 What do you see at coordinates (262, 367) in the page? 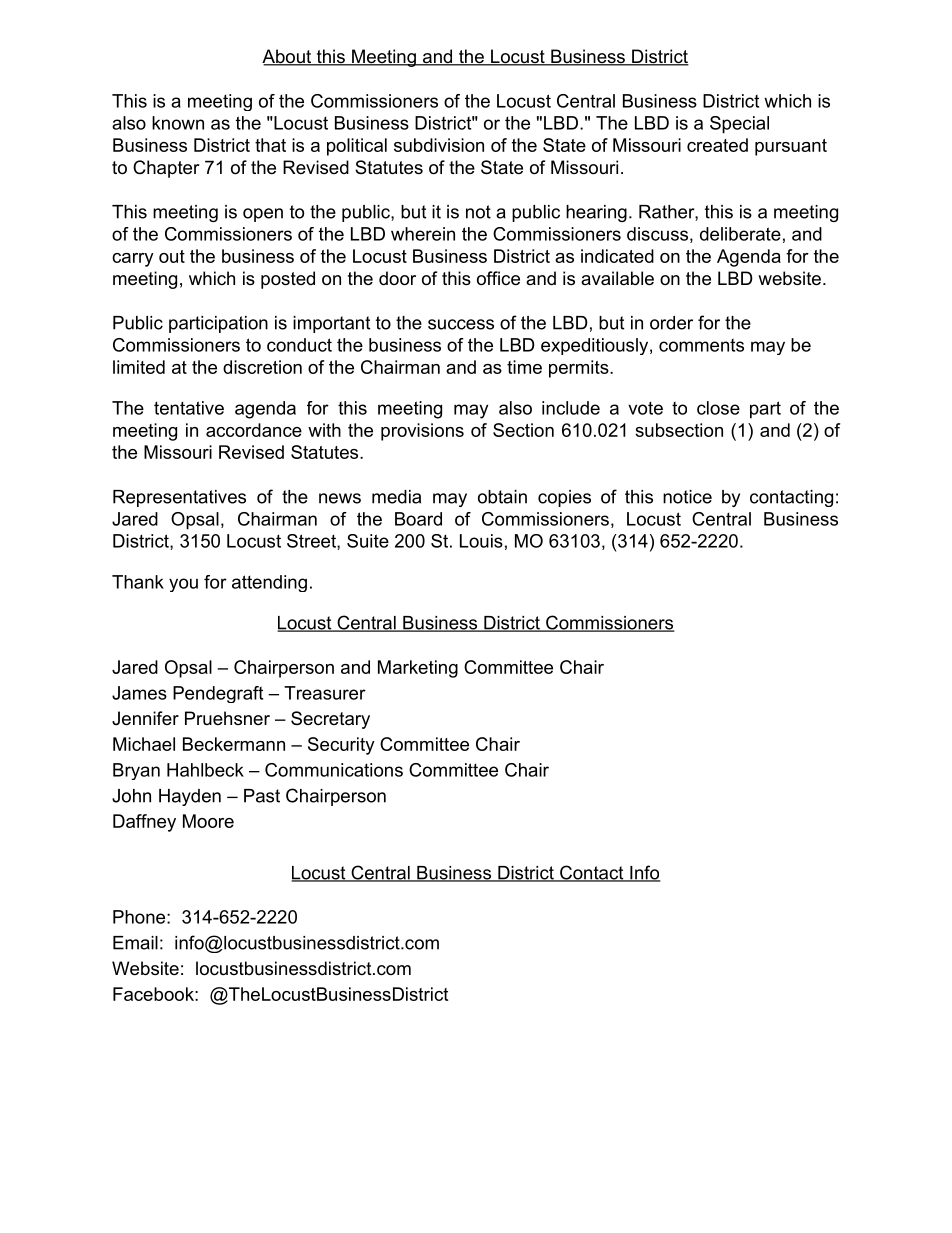
I see `discretion` at bounding box center [262, 367].
